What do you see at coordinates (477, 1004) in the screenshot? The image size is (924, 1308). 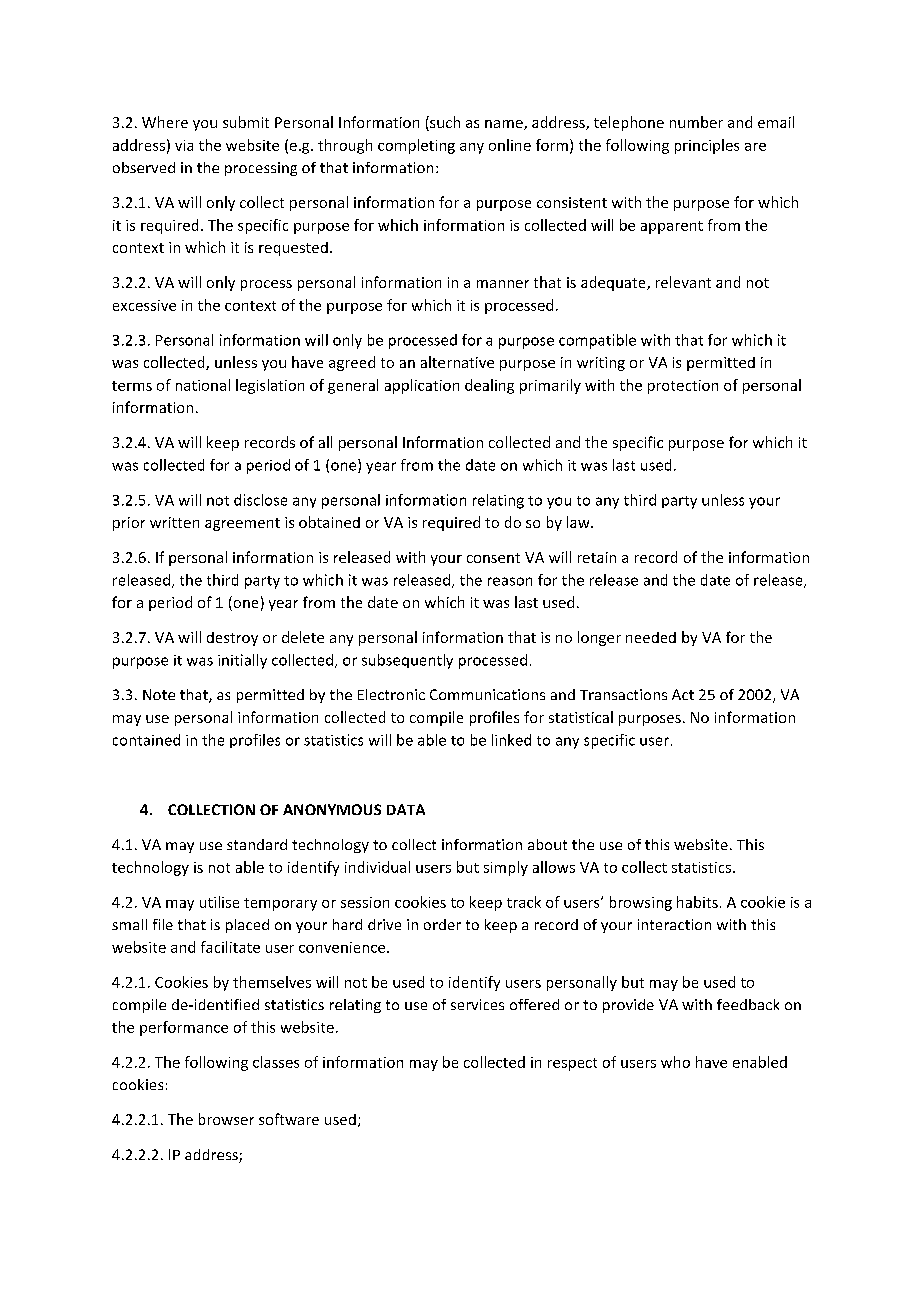 I see `services` at bounding box center [477, 1004].
